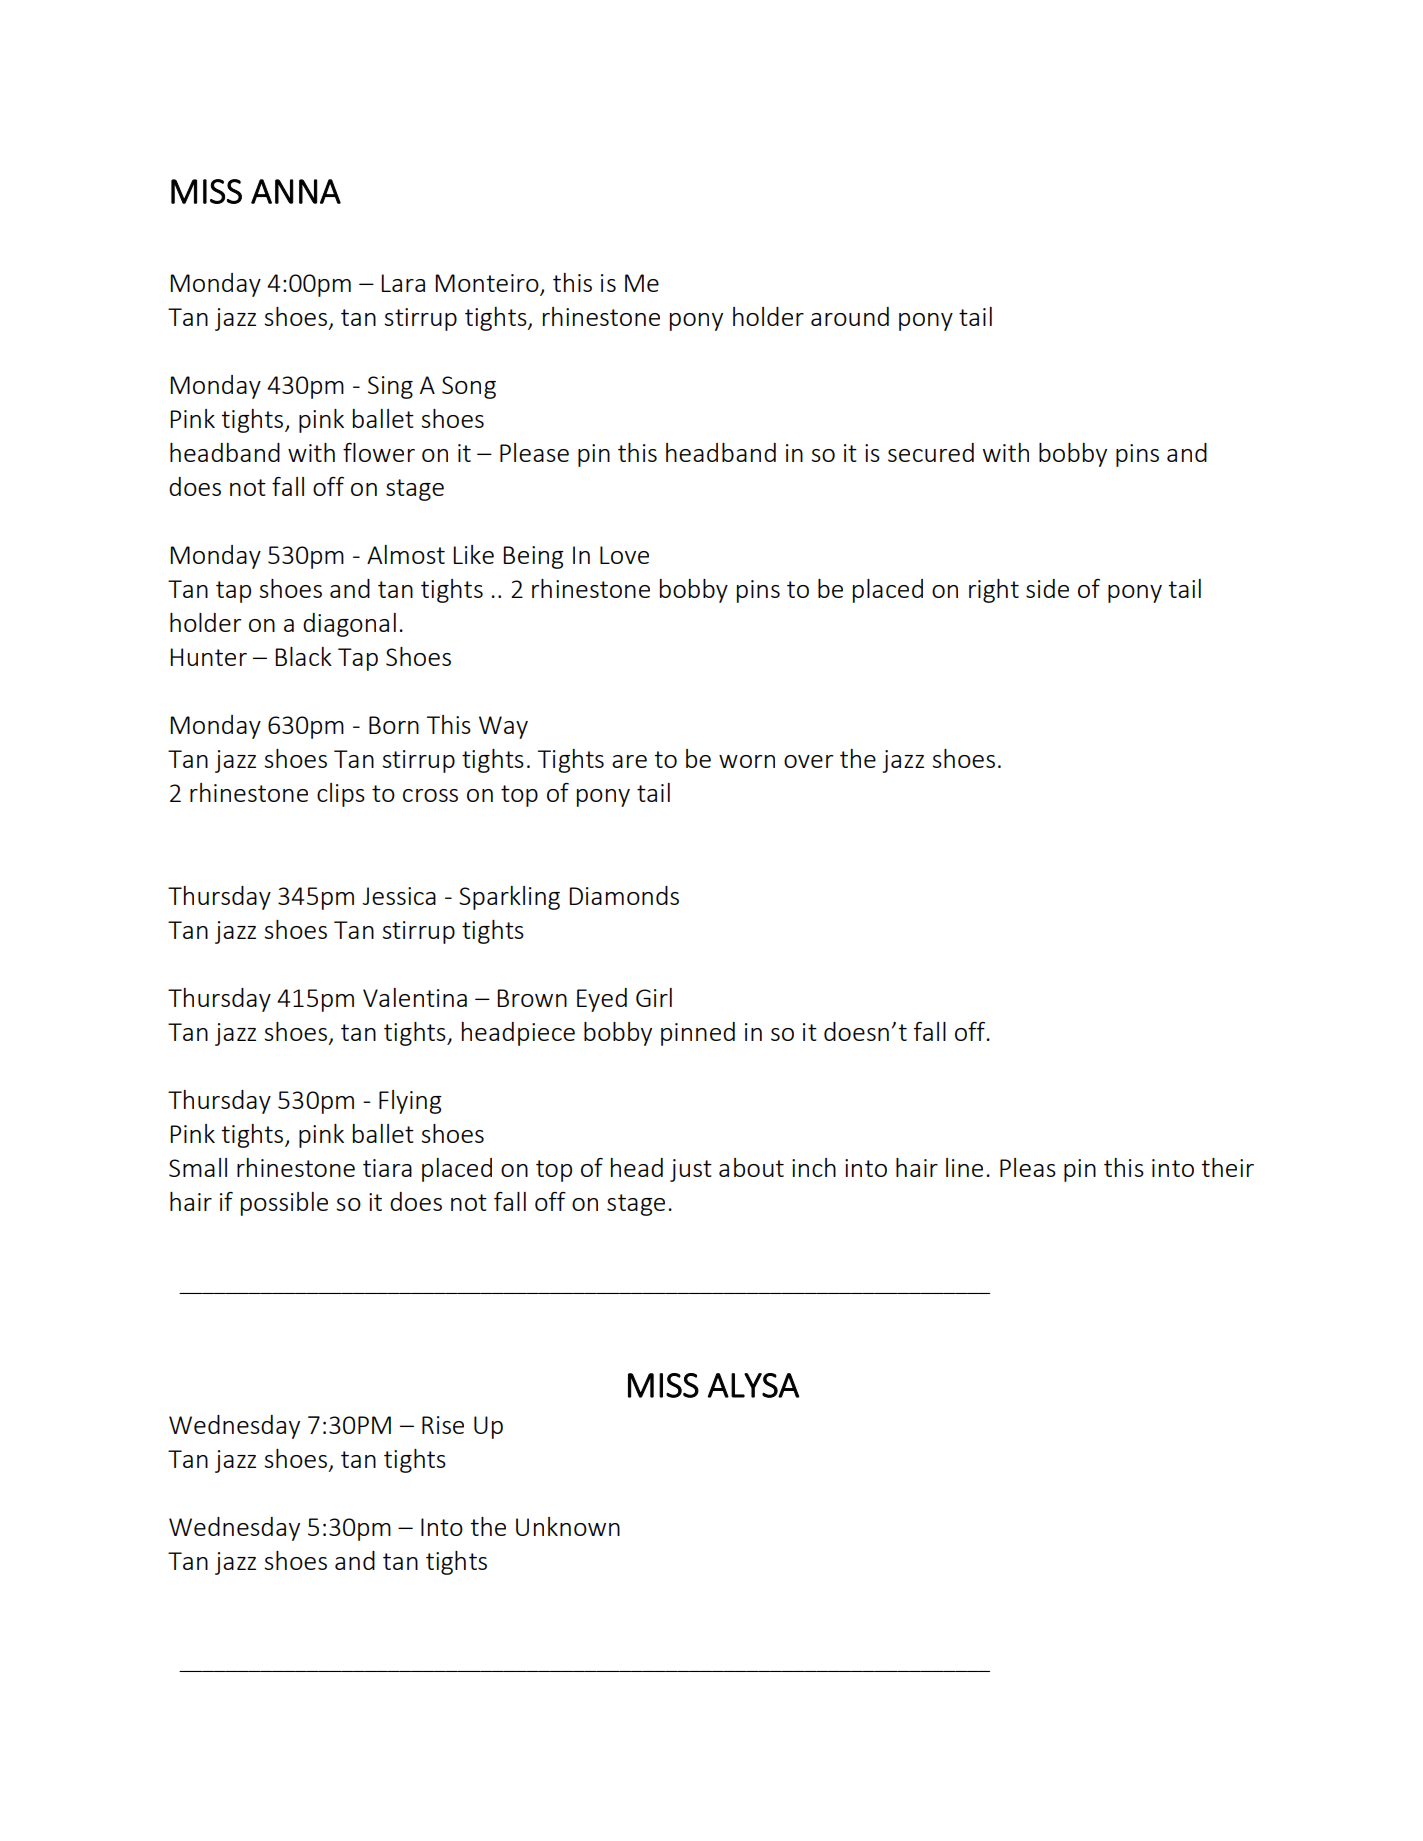  What do you see at coordinates (850, 316) in the document?
I see `around` at bounding box center [850, 316].
